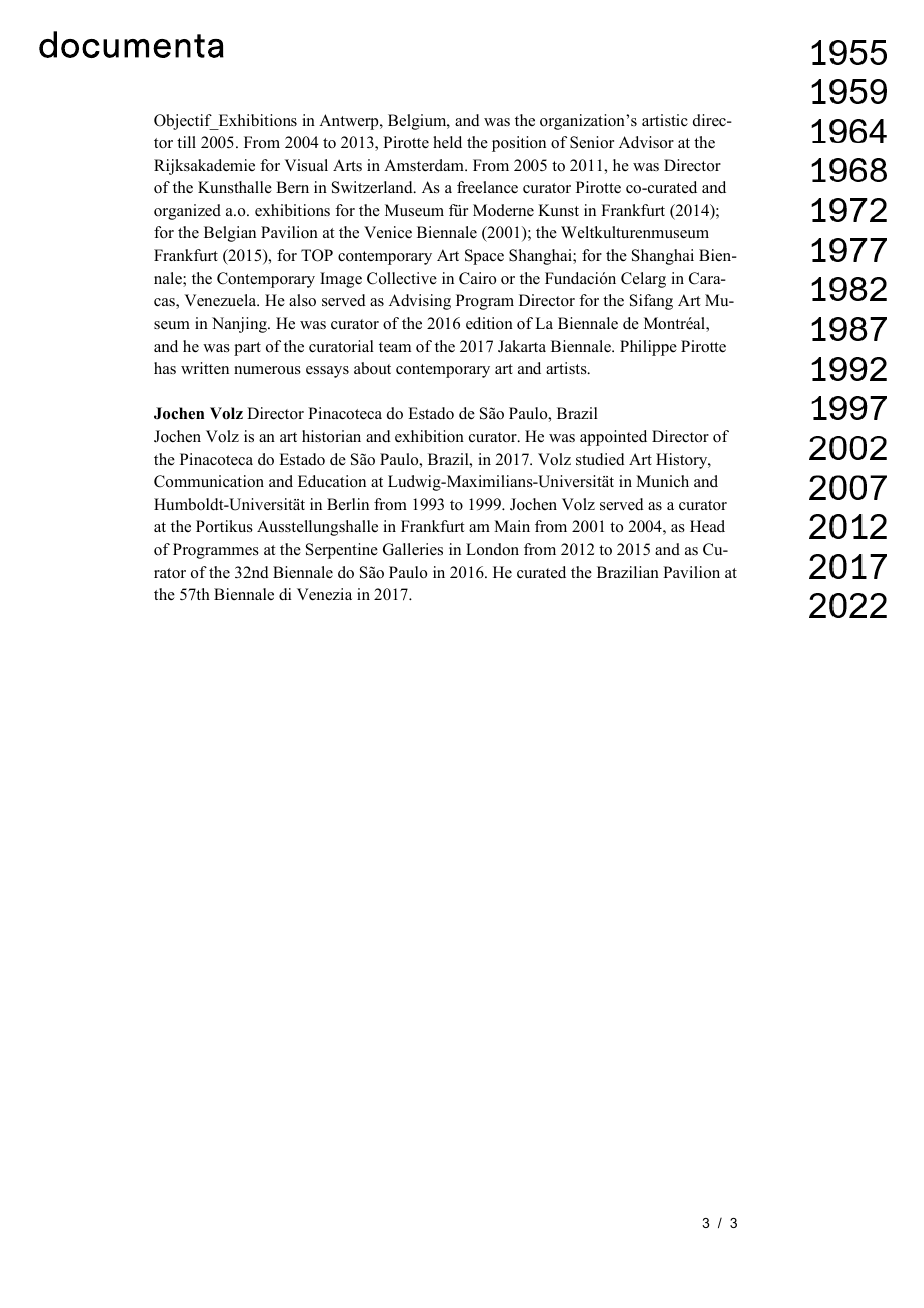  I want to click on Venezia, so click(324, 594).
